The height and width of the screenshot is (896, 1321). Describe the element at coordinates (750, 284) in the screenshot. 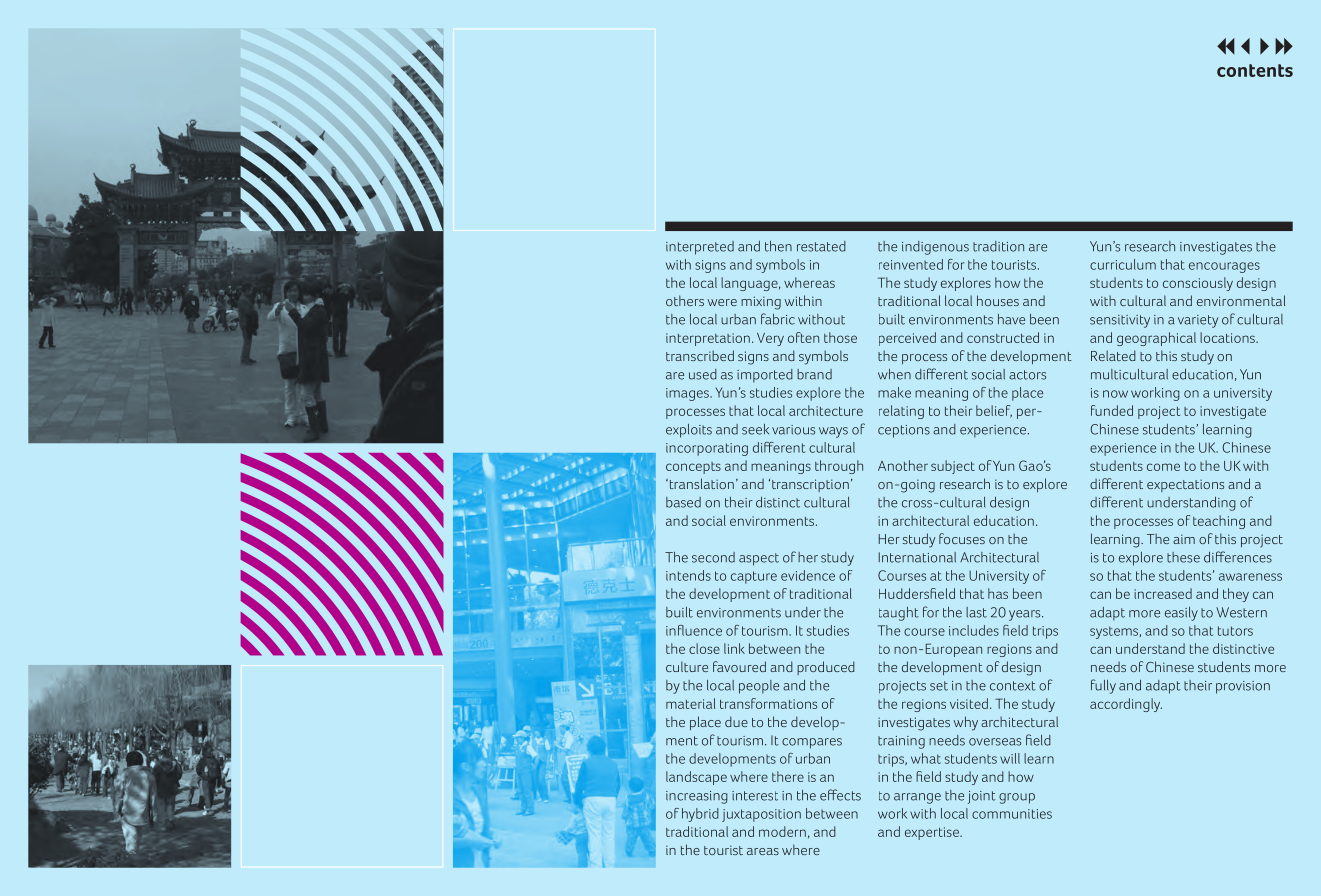

I see `language` at that location.
